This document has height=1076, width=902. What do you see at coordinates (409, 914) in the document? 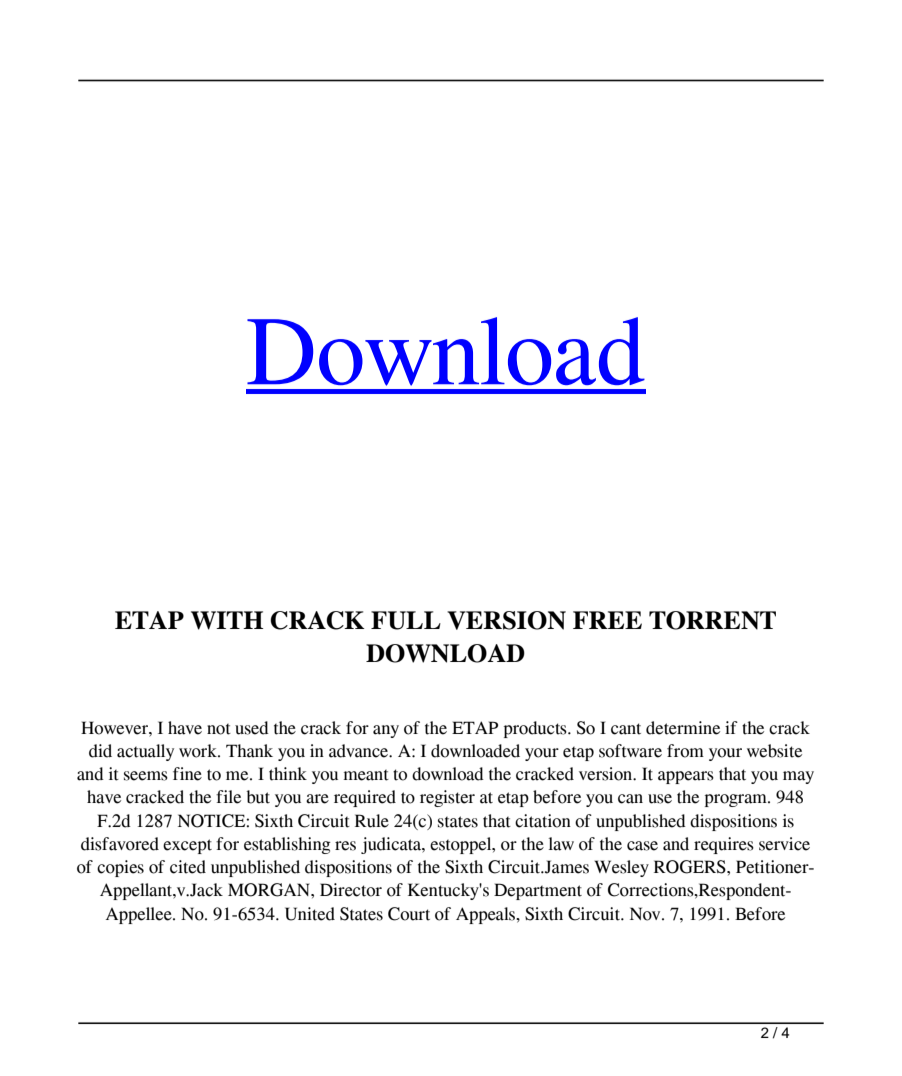
I see `Court` at bounding box center [409, 914].
